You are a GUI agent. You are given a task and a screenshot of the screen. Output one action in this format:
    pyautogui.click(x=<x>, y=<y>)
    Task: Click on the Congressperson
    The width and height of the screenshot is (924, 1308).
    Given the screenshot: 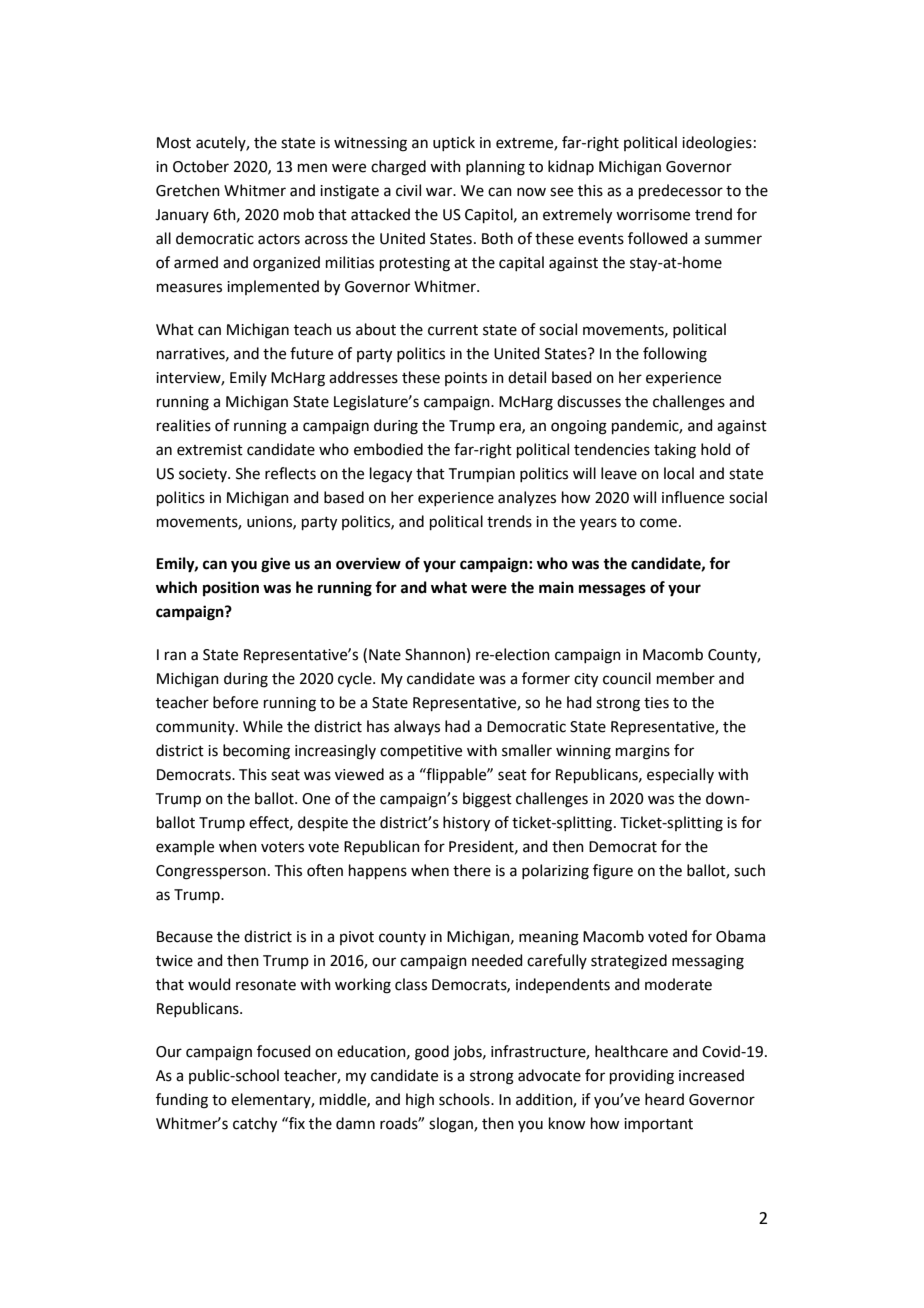 What is the action you would take?
    pyautogui.click(x=211, y=872)
